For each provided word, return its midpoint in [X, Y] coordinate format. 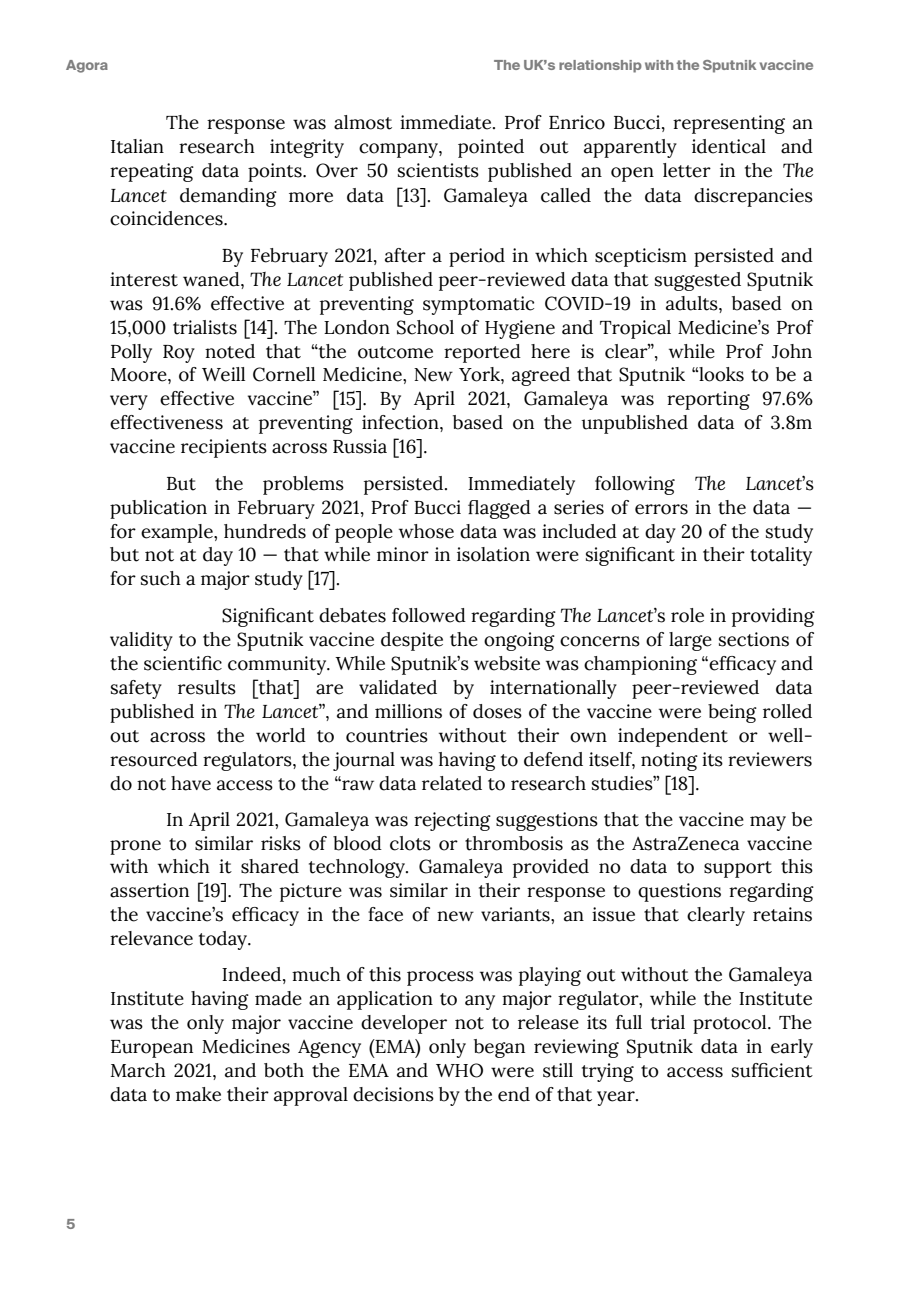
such [161, 578]
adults [693, 304]
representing [729, 124]
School [425, 327]
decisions [393, 1094]
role [687, 615]
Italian [137, 146]
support [738, 869]
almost [363, 122]
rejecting [452, 821]
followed [429, 615]
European [152, 1049]
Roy [179, 354]
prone [135, 847]
